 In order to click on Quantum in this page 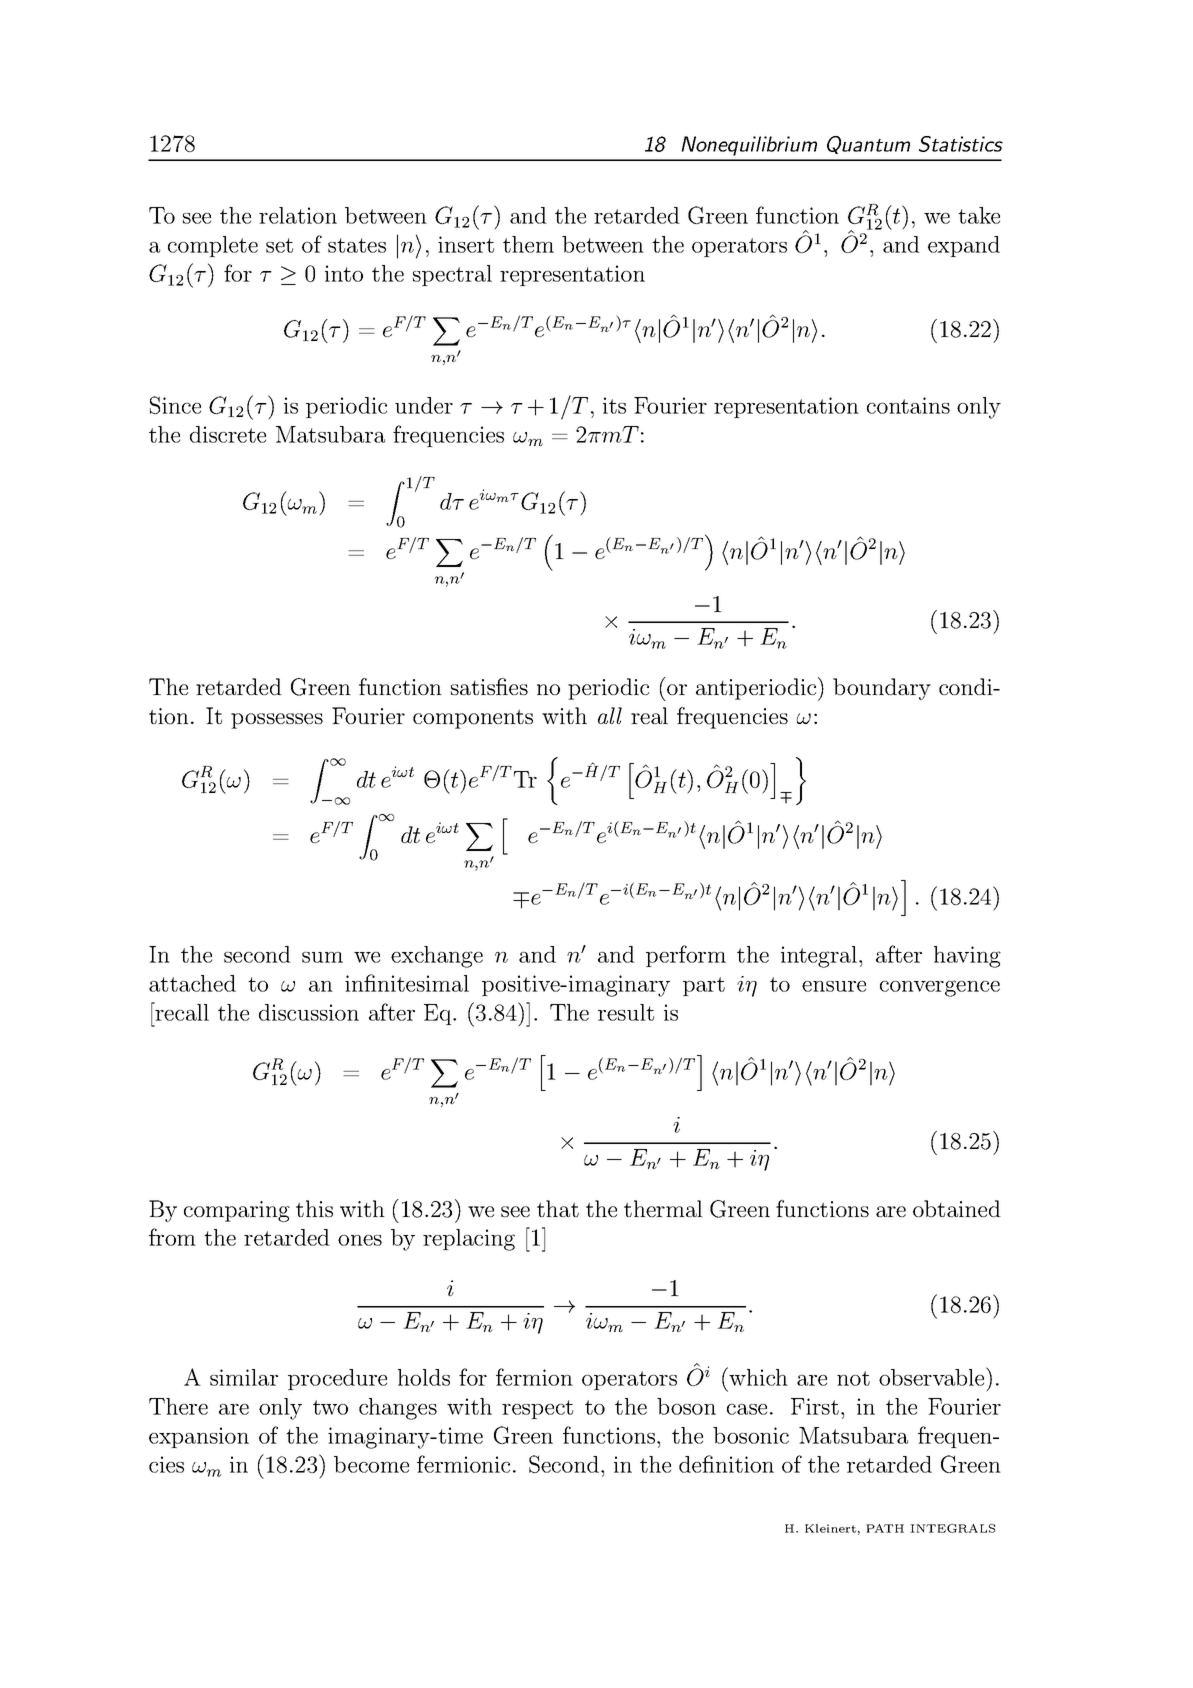, I will do `click(868, 145)`.
